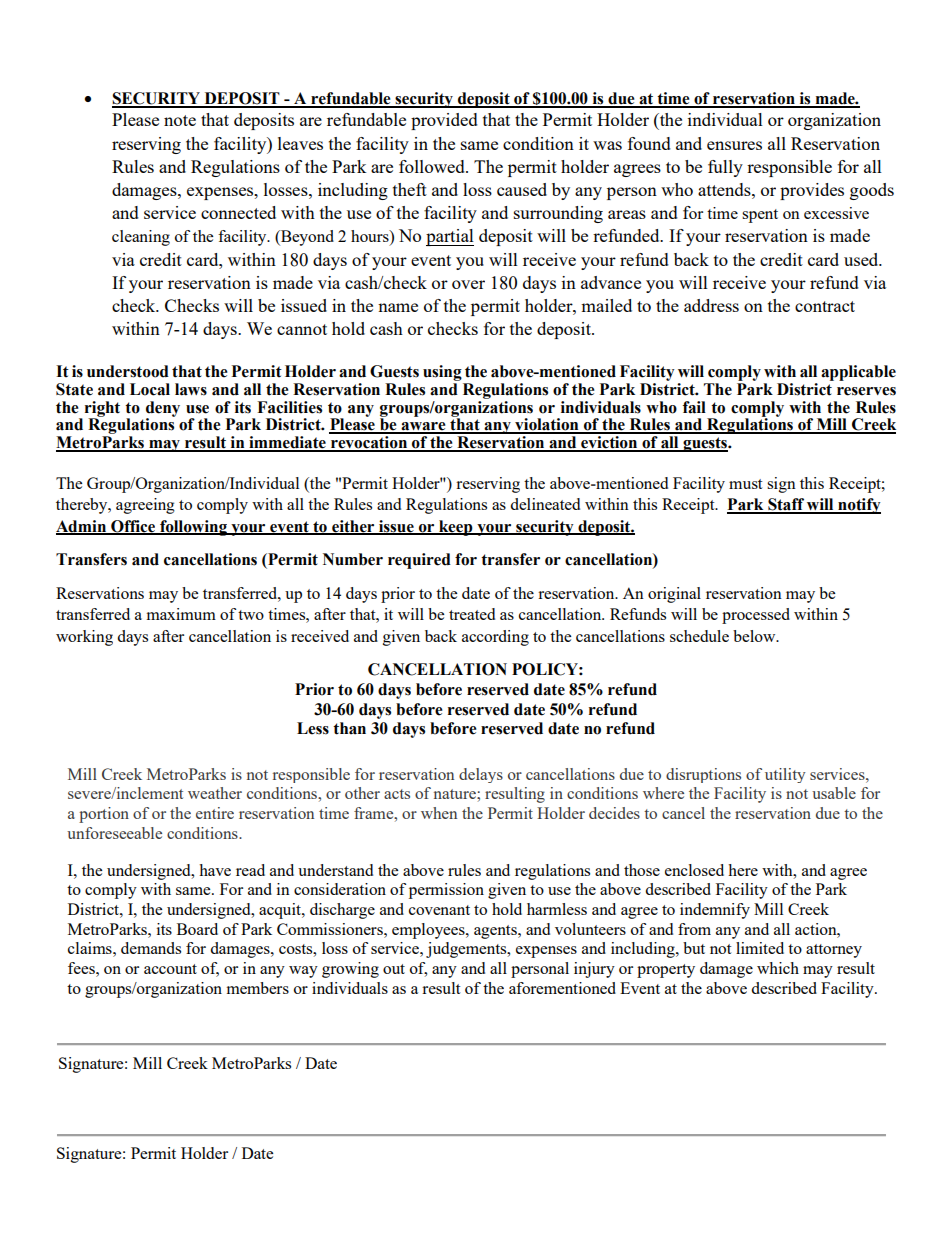  I want to click on ensures, so click(734, 145).
